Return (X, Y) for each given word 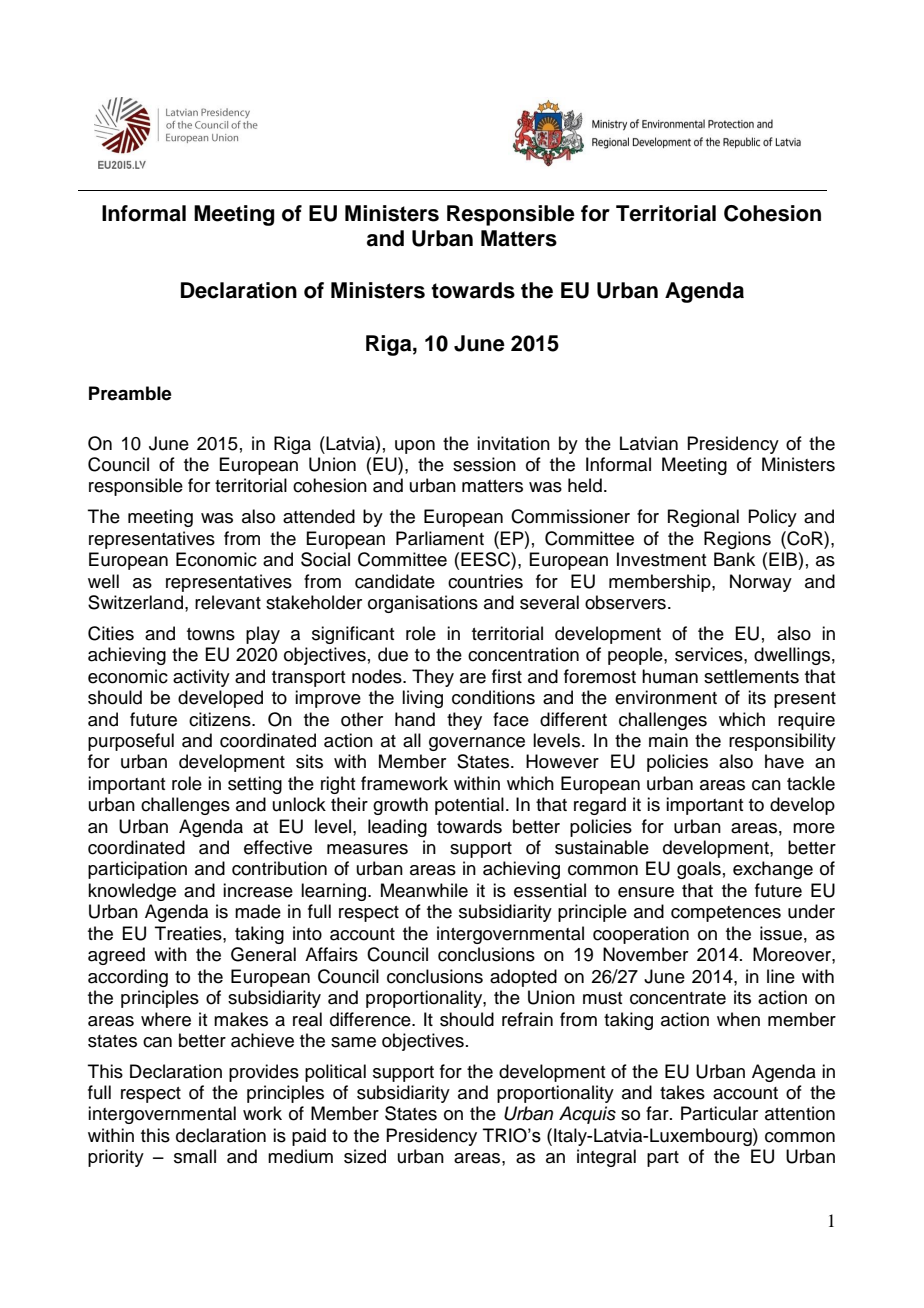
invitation (513, 443)
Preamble (130, 393)
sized (365, 1156)
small (195, 1156)
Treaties (189, 933)
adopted (523, 978)
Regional (703, 518)
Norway (761, 583)
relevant (228, 602)
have (784, 761)
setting (255, 785)
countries (485, 581)
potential (469, 806)
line (781, 976)
